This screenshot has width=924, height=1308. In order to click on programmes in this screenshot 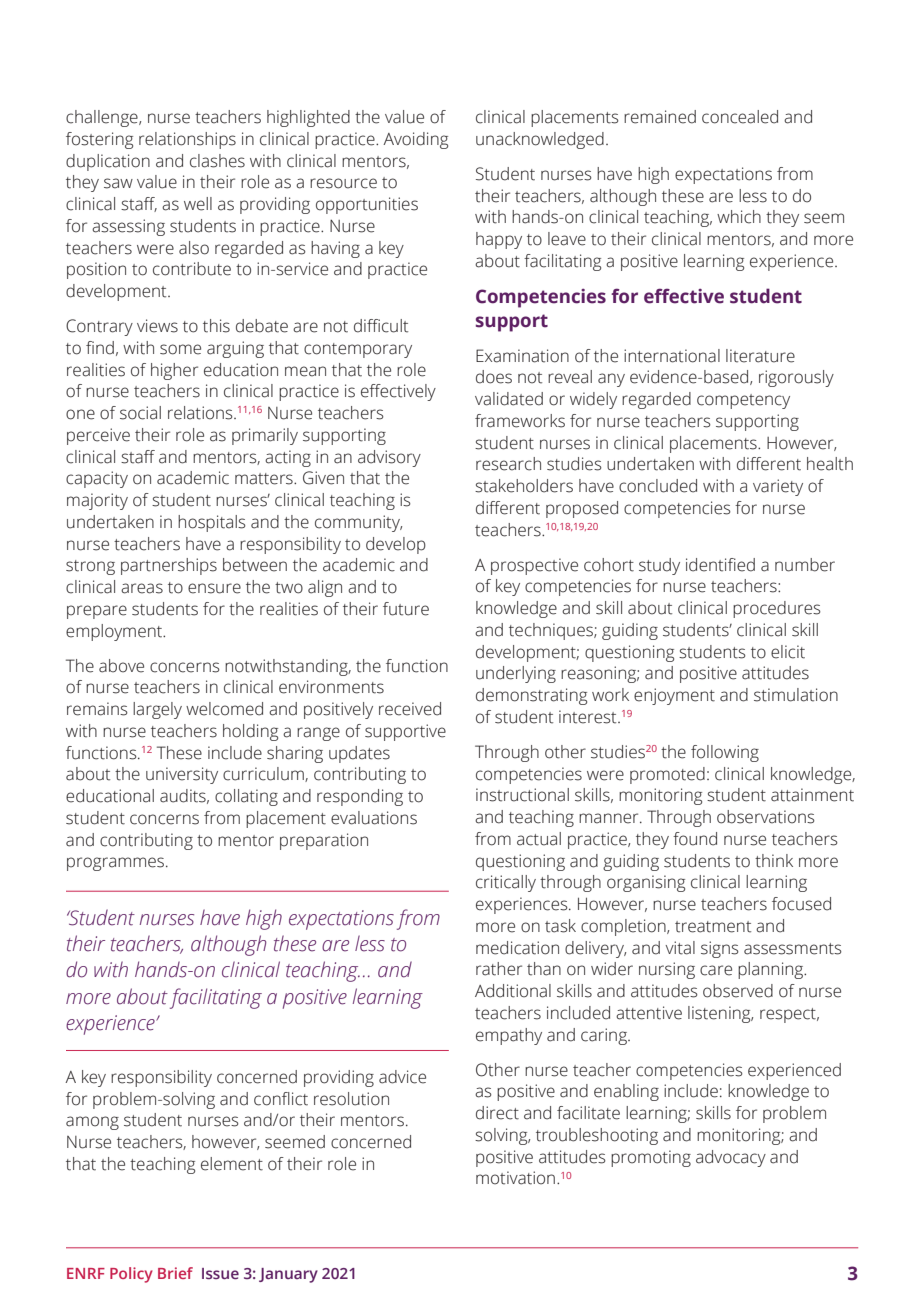, I will do `click(117, 864)`.
